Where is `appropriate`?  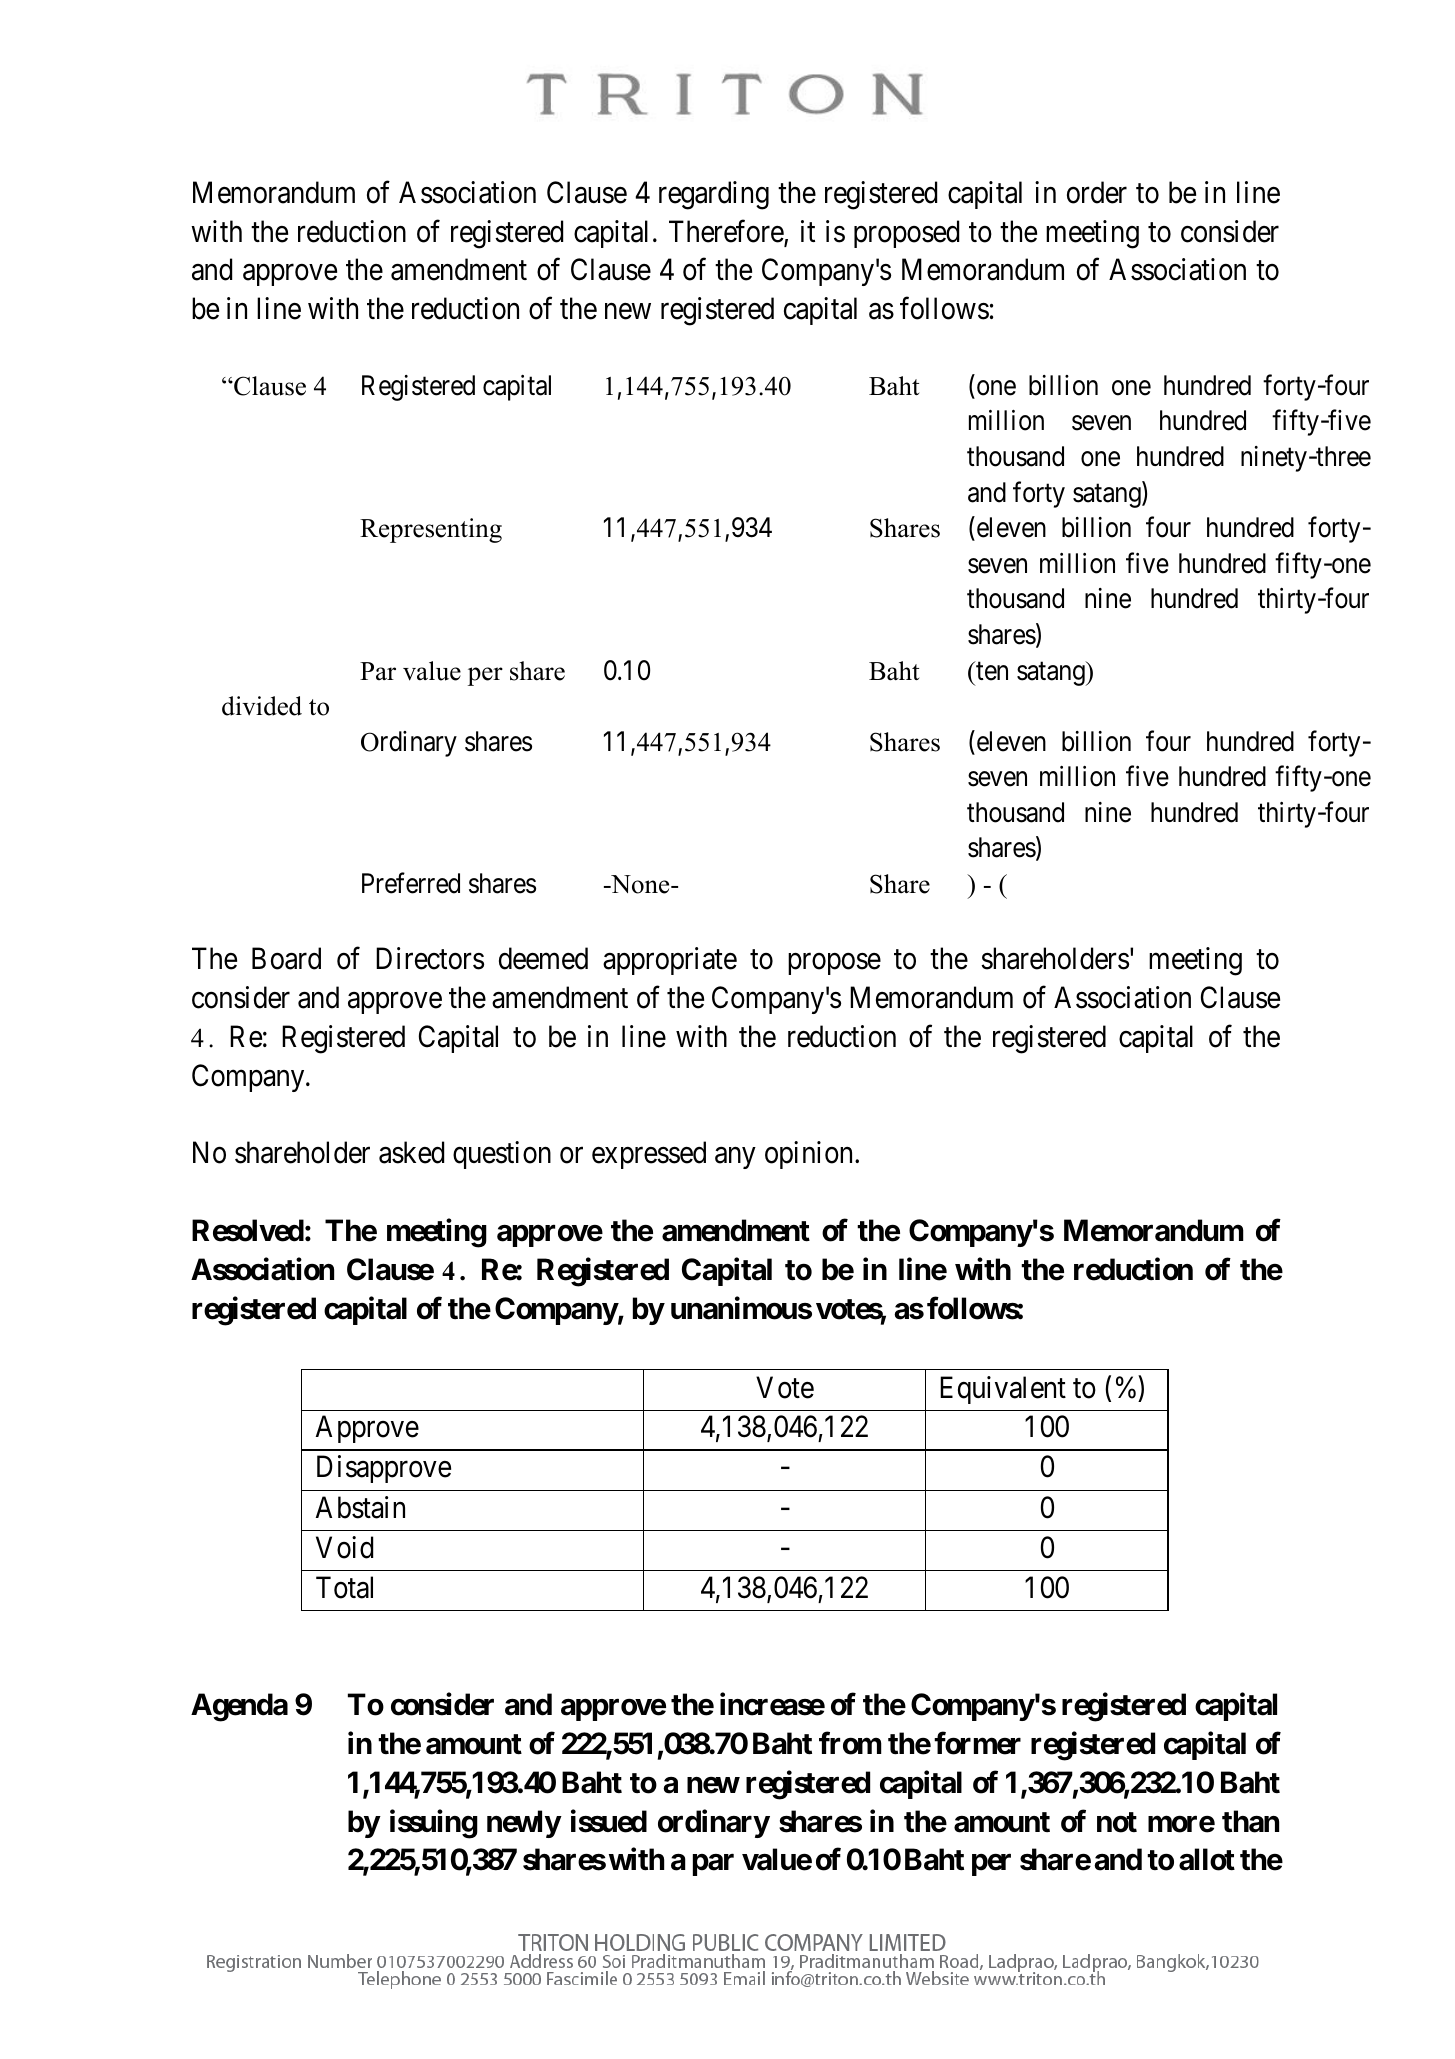 appropriate is located at coordinates (670, 961).
